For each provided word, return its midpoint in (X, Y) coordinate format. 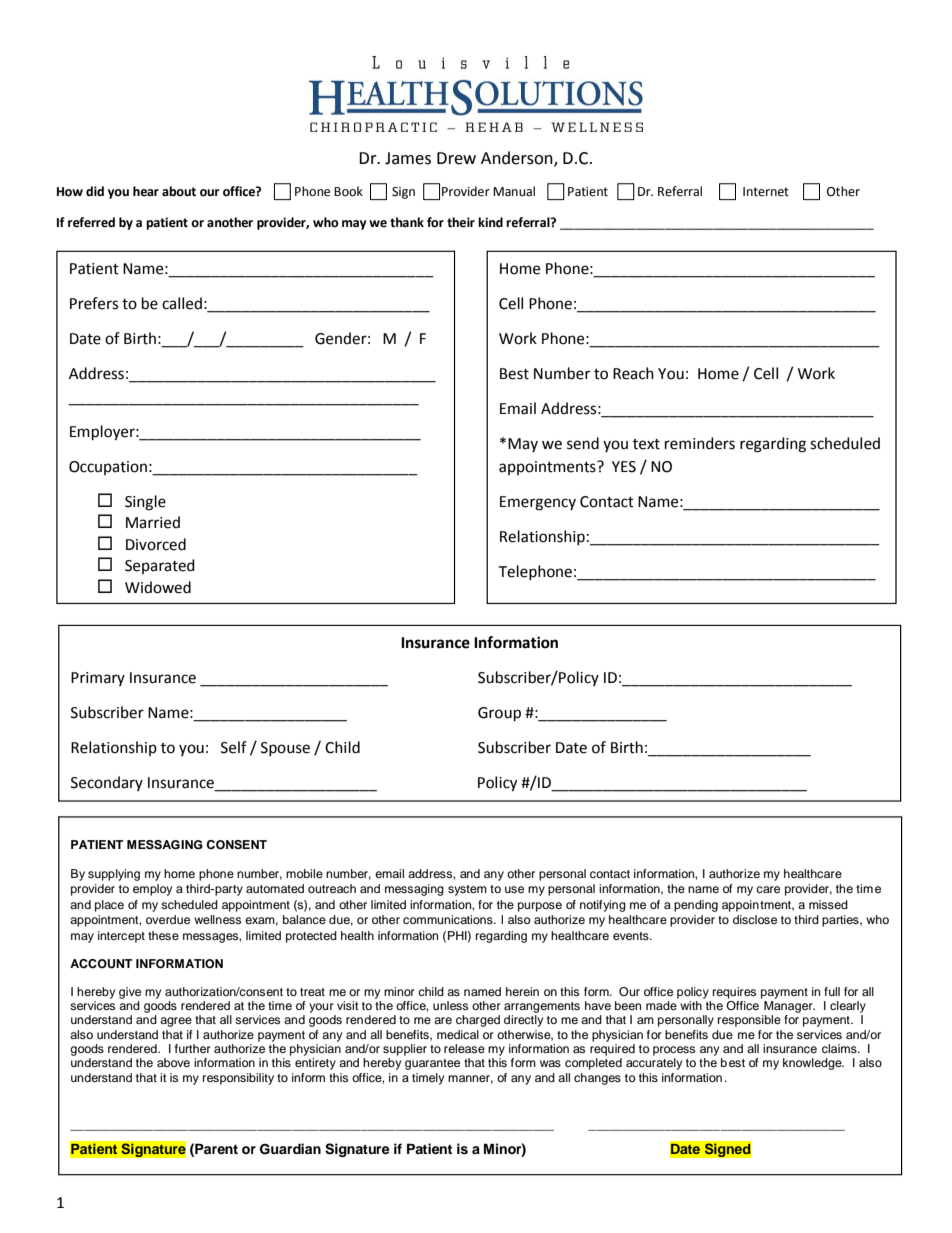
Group (499, 714)
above (173, 1062)
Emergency (538, 503)
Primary (98, 679)
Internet (766, 192)
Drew (456, 158)
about (179, 191)
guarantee (432, 1064)
